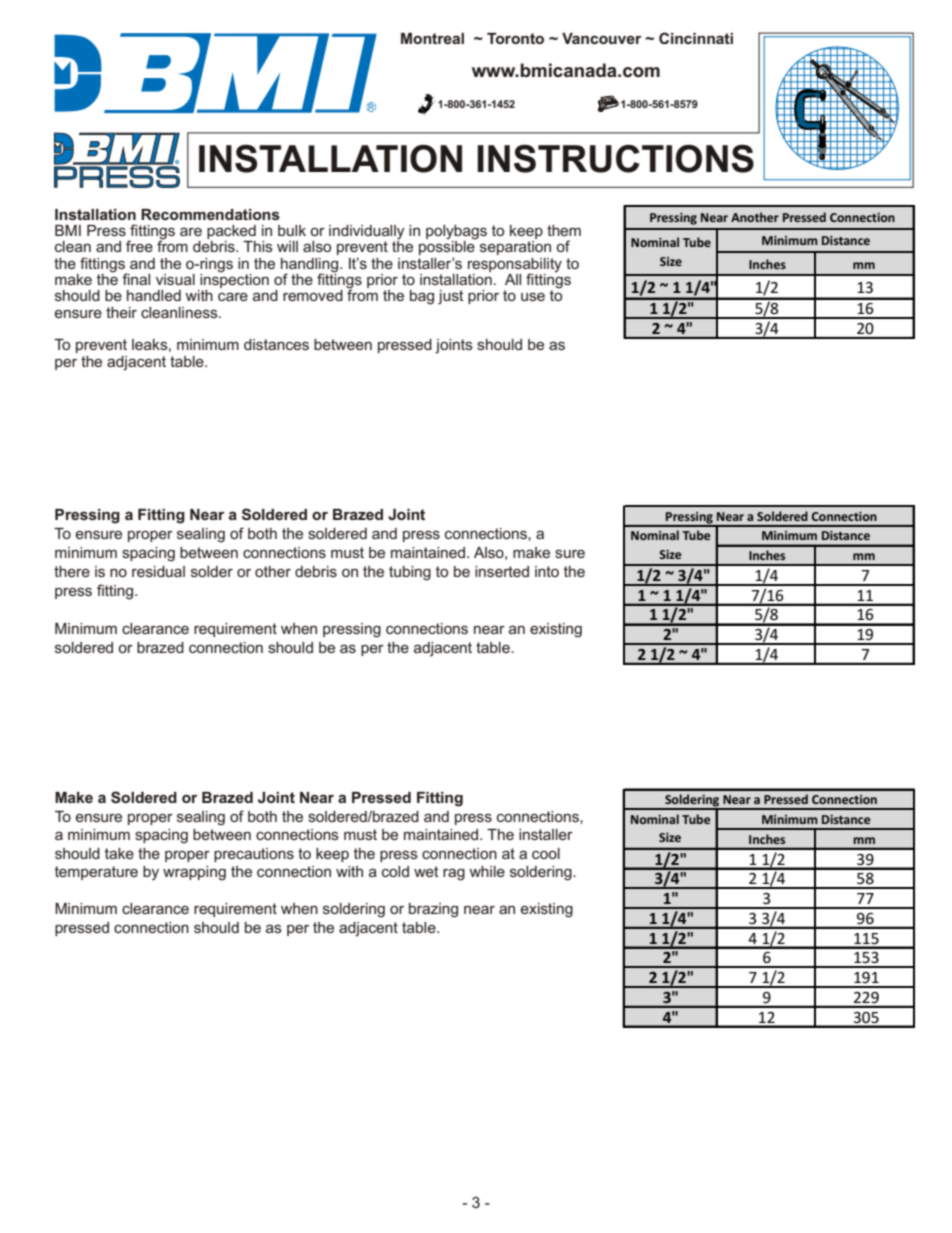 The image size is (952, 1233). Describe the element at coordinates (136, 279) in the image. I see `final` at that location.
